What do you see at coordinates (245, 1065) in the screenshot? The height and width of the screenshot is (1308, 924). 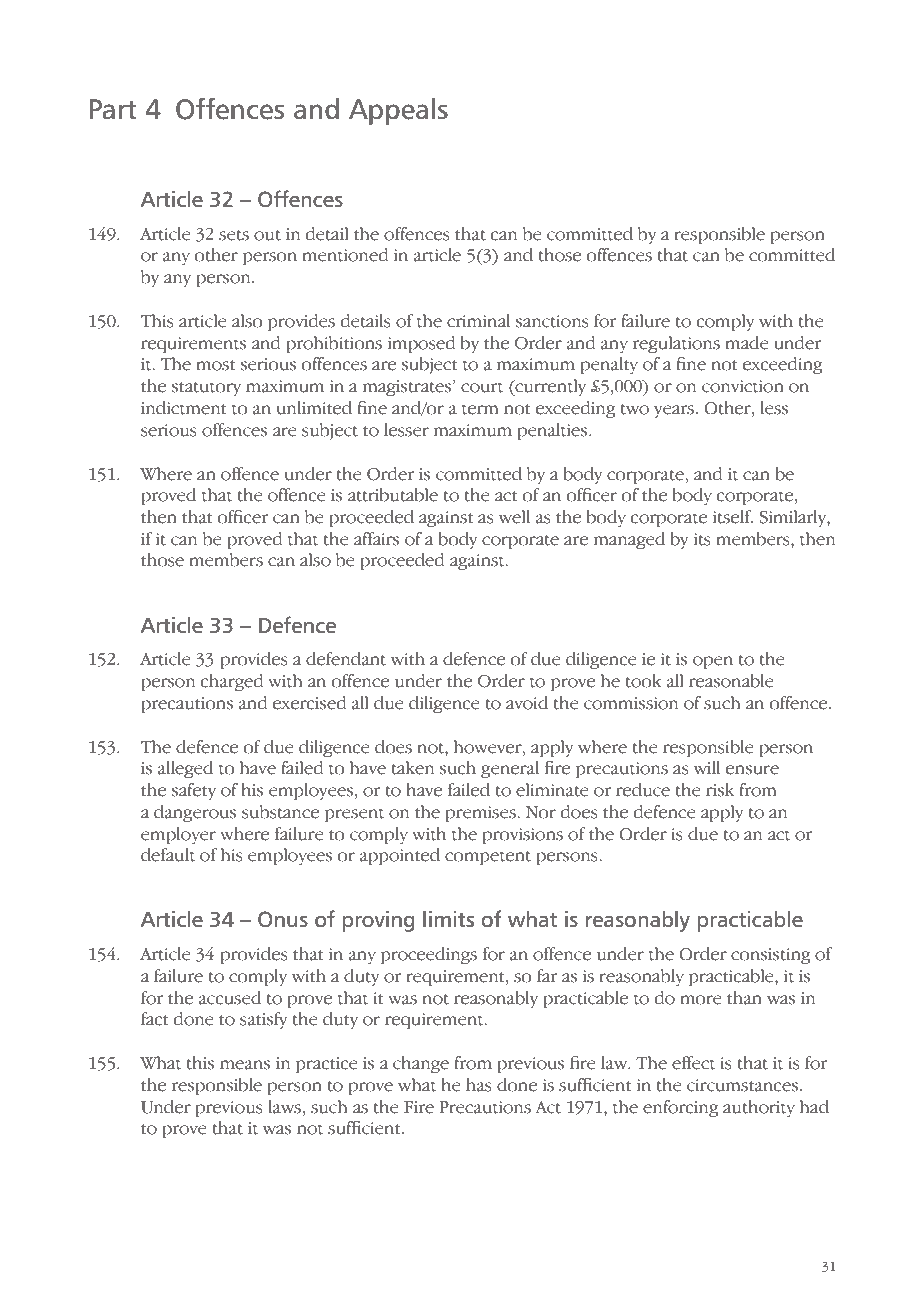 I see `means` at bounding box center [245, 1065].
